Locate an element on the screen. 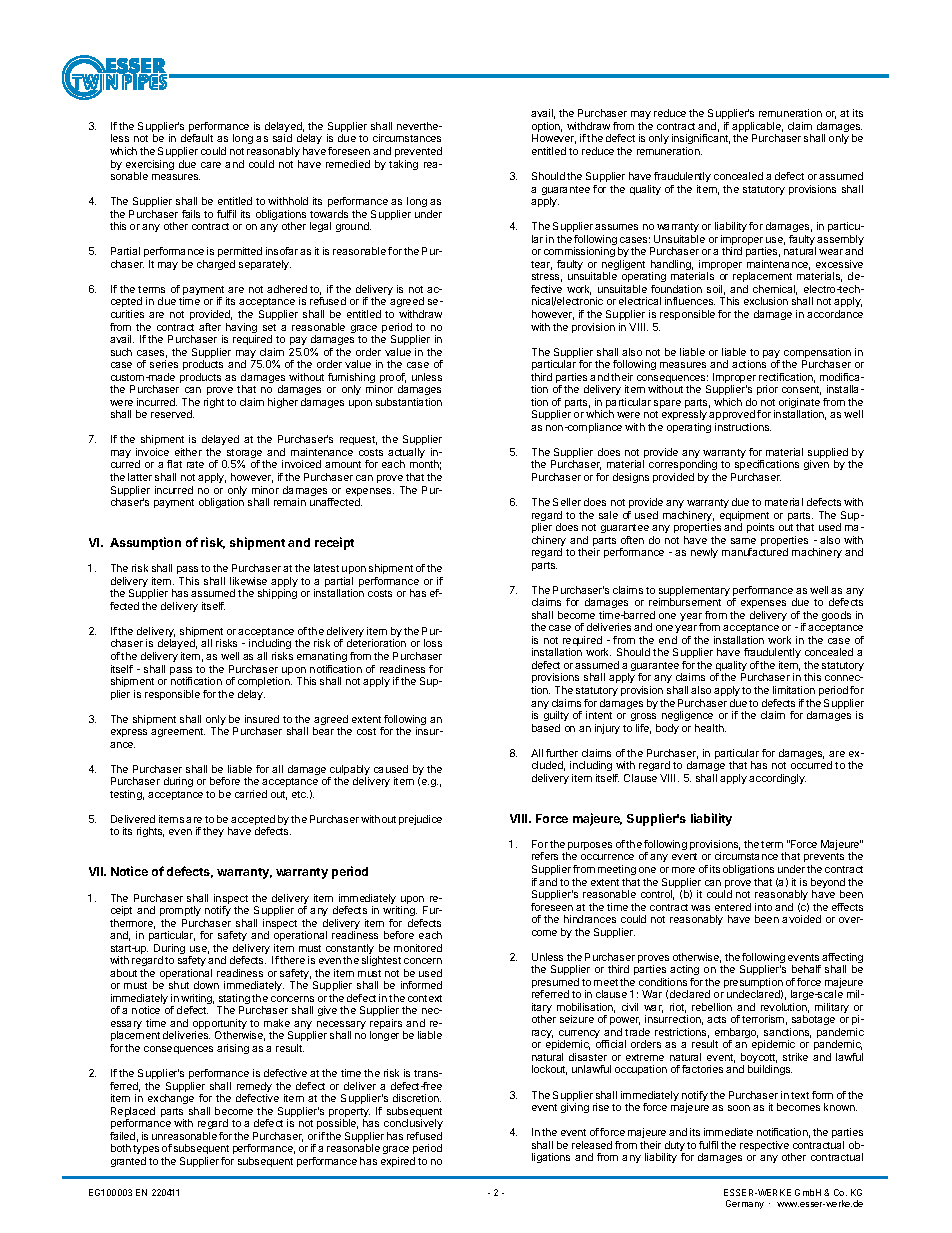 The image size is (952, 1233). agreement is located at coordinates (178, 732).
